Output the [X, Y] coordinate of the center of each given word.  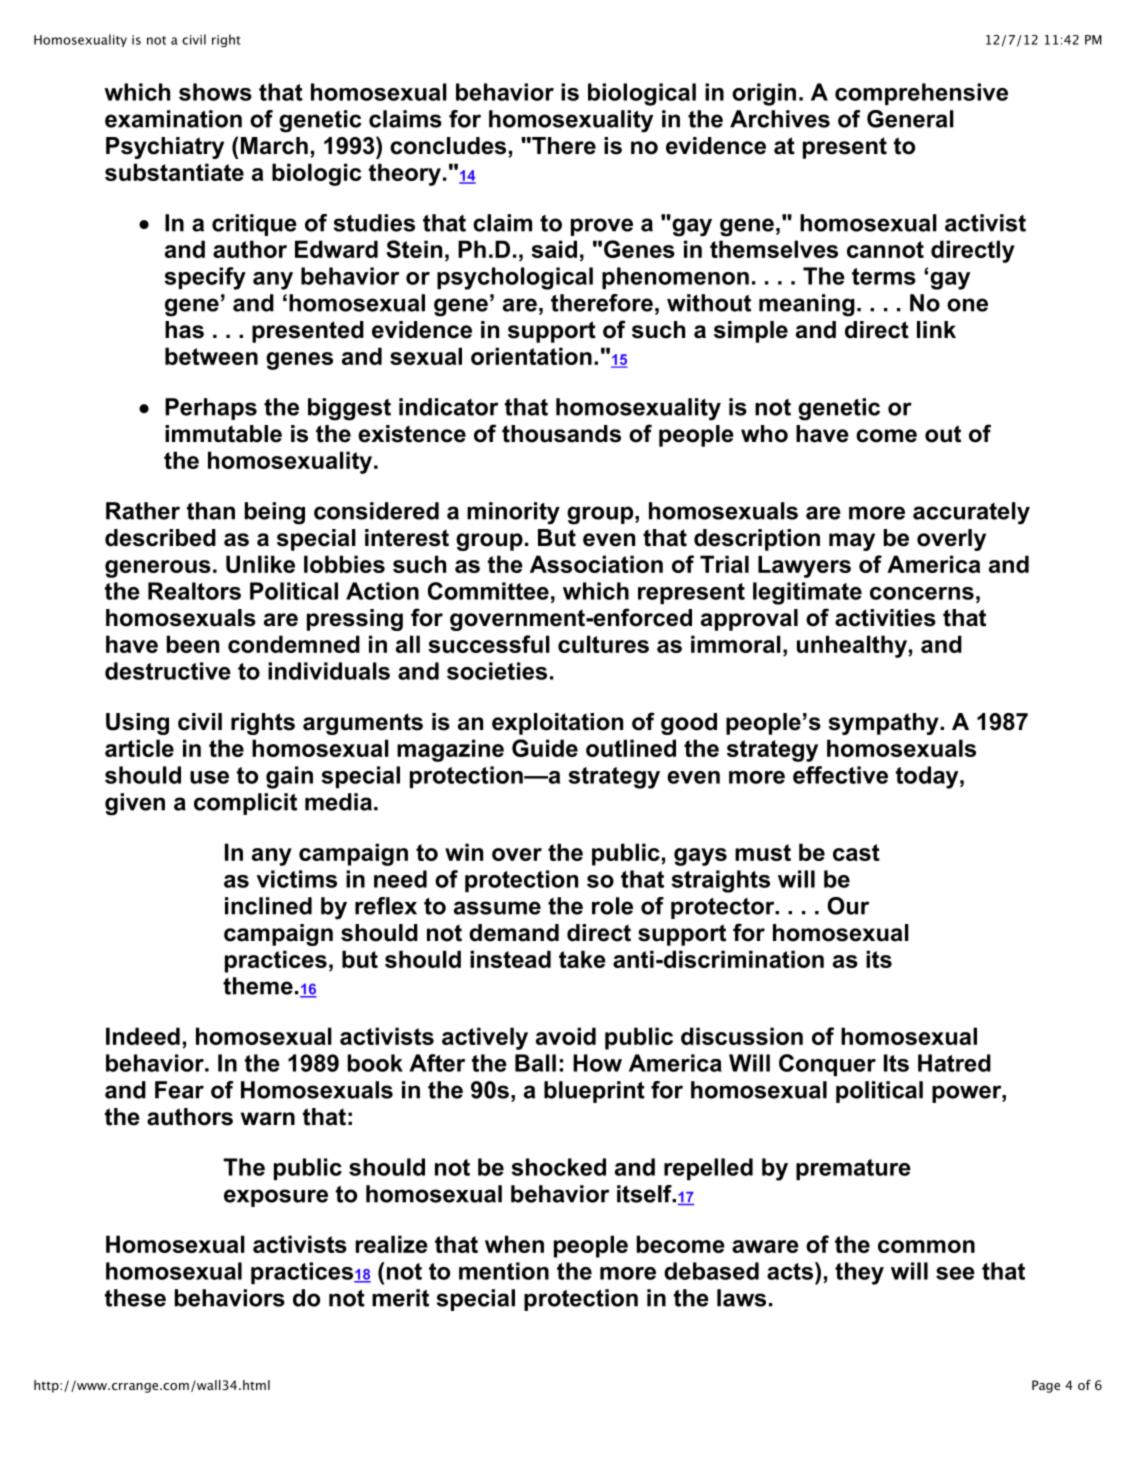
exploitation [557, 724]
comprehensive [921, 94]
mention [504, 1271]
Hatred [954, 1063]
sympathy [884, 724]
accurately [971, 513]
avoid [566, 1036]
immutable [223, 434]
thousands [561, 434]
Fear [179, 1090]
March [274, 146]
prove [602, 227]
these [135, 1298]
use [209, 777]
